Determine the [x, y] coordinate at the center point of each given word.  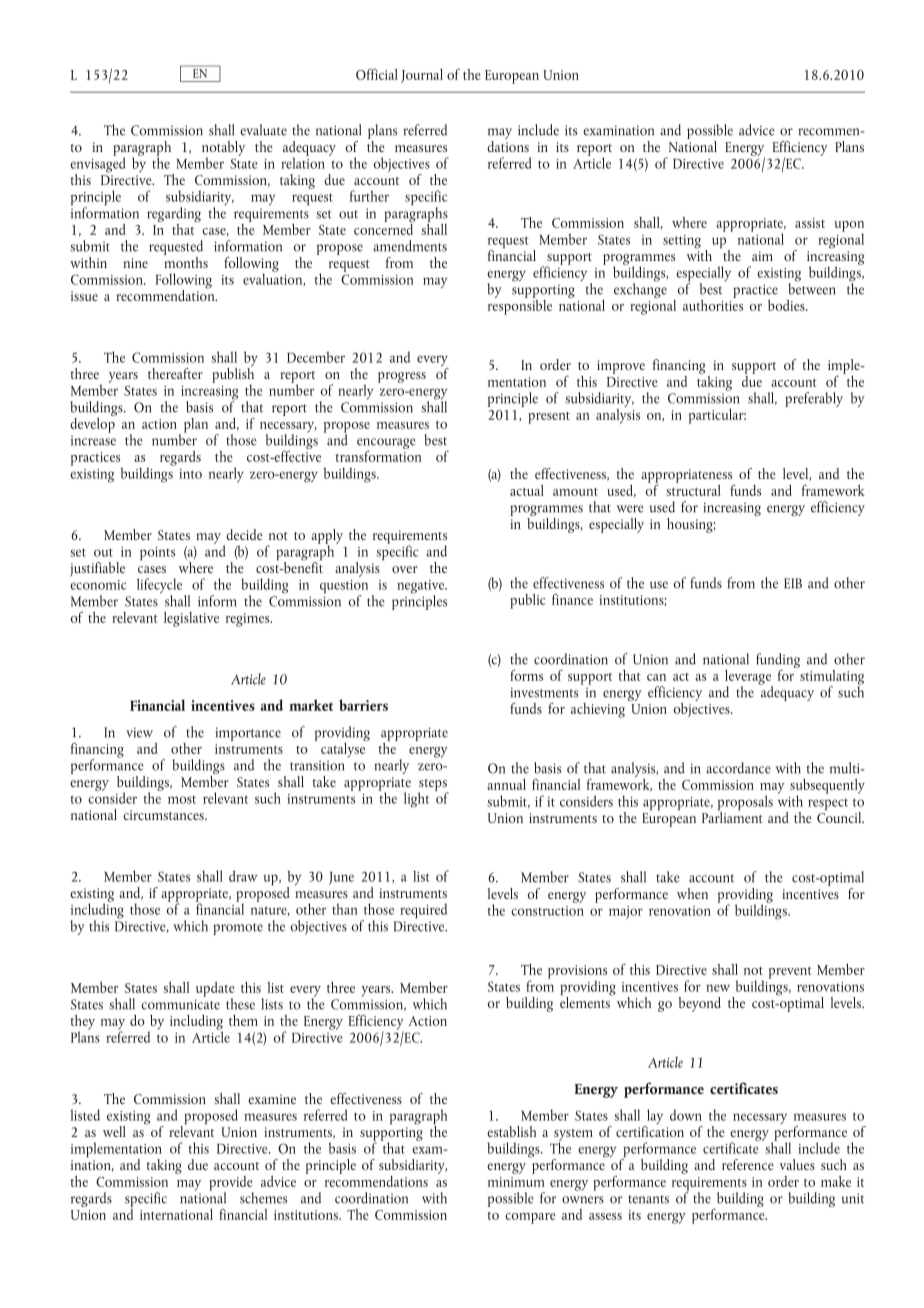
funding [778, 662]
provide [231, 1184]
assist [810, 223]
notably [223, 149]
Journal [422, 76]
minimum [516, 1182]
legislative [191, 619]
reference [748, 1164]
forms [526, 675]
